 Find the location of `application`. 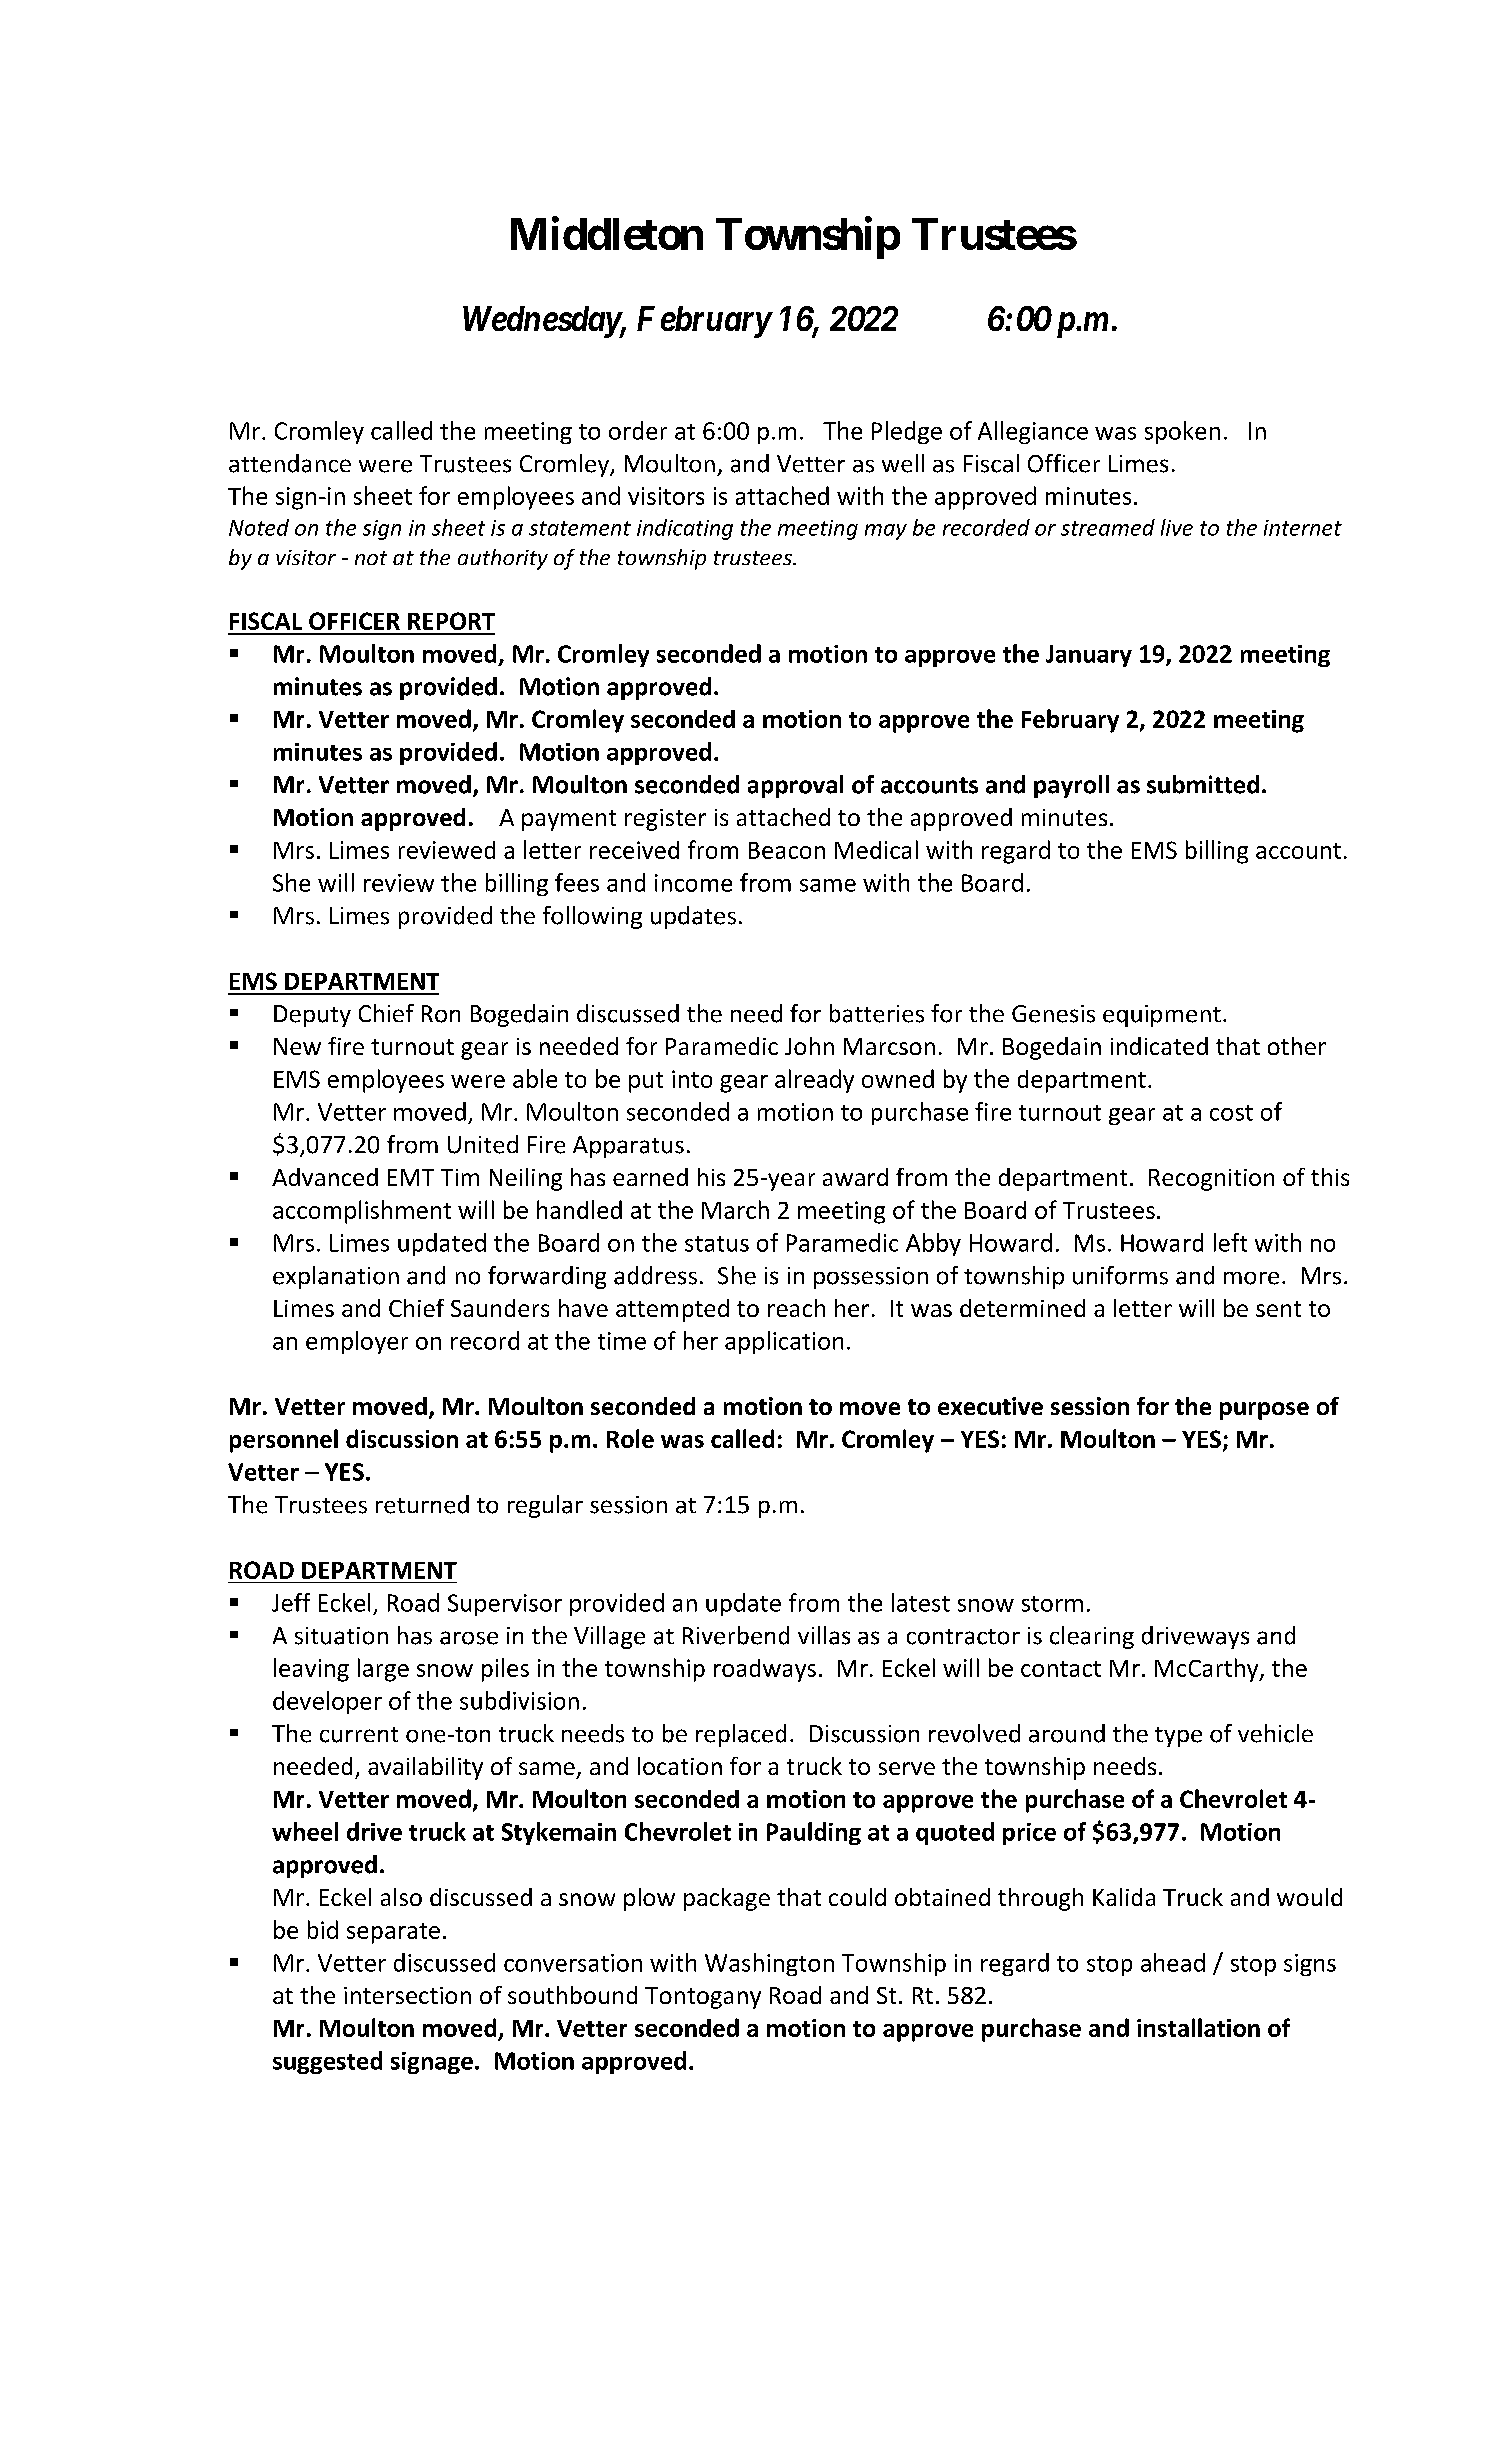

application is located at coordinates (784, 1342).
